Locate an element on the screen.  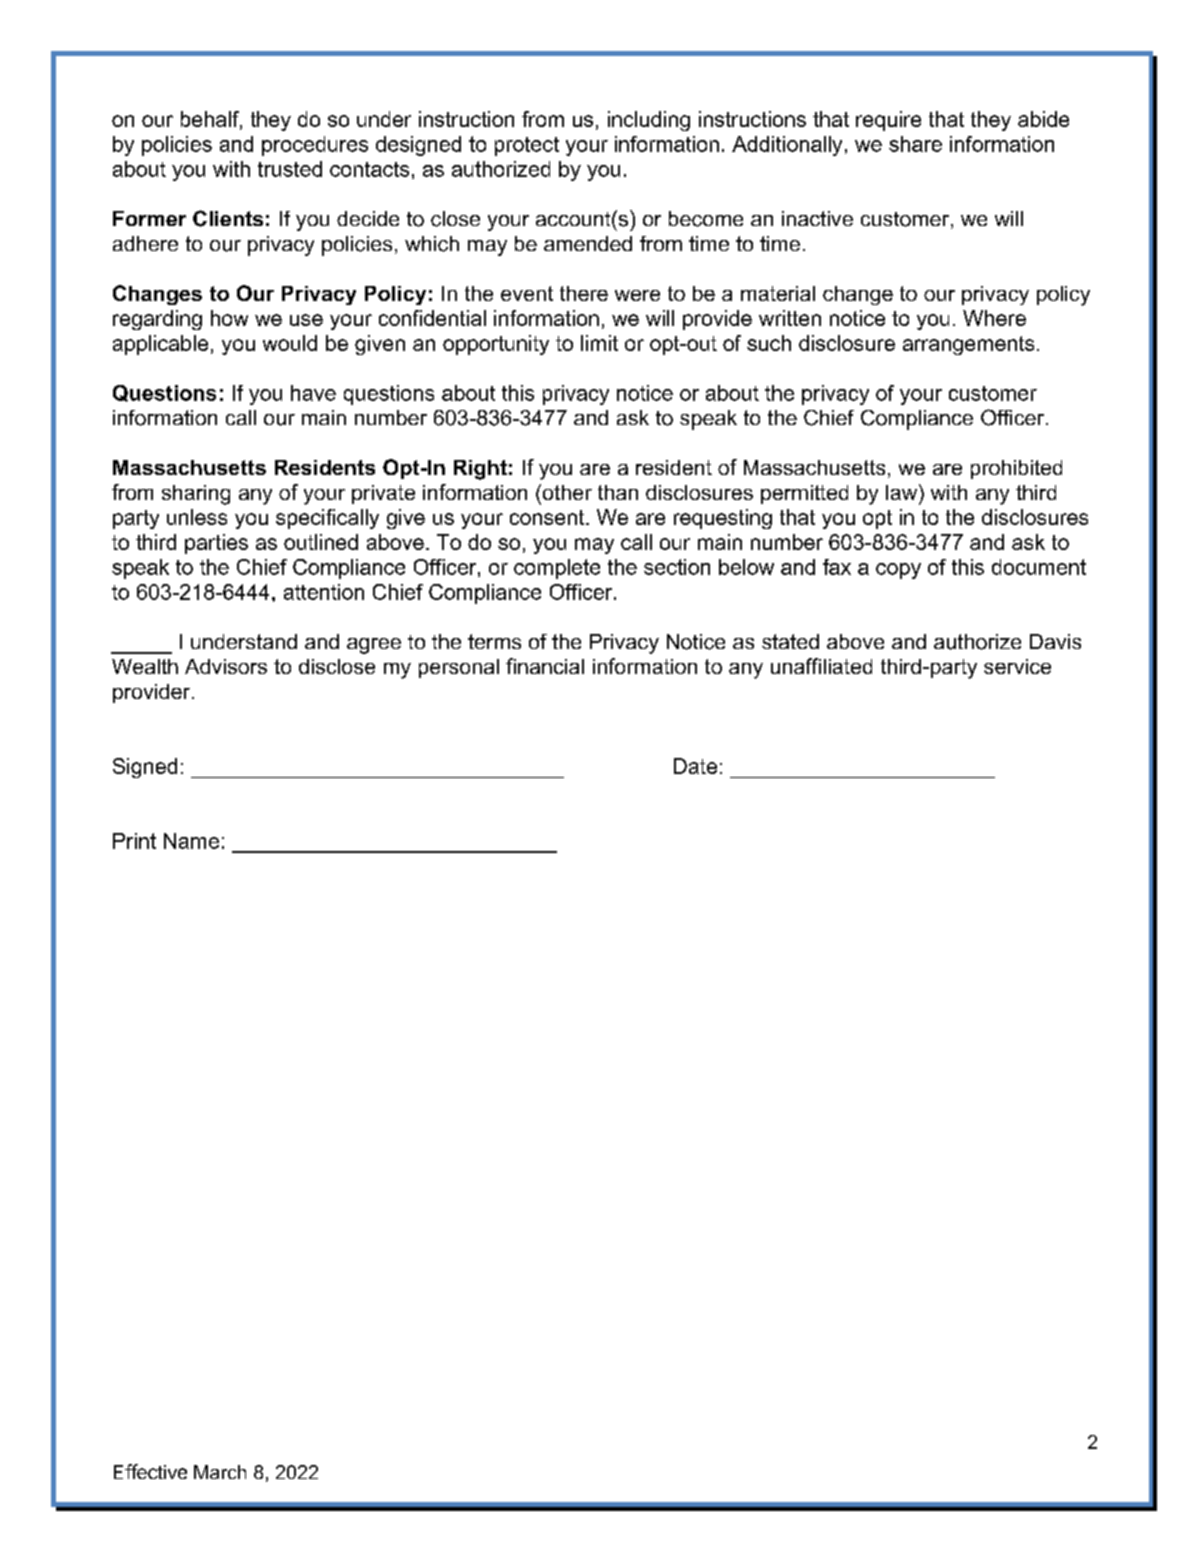
Name is located at coordinates (191, 841).
